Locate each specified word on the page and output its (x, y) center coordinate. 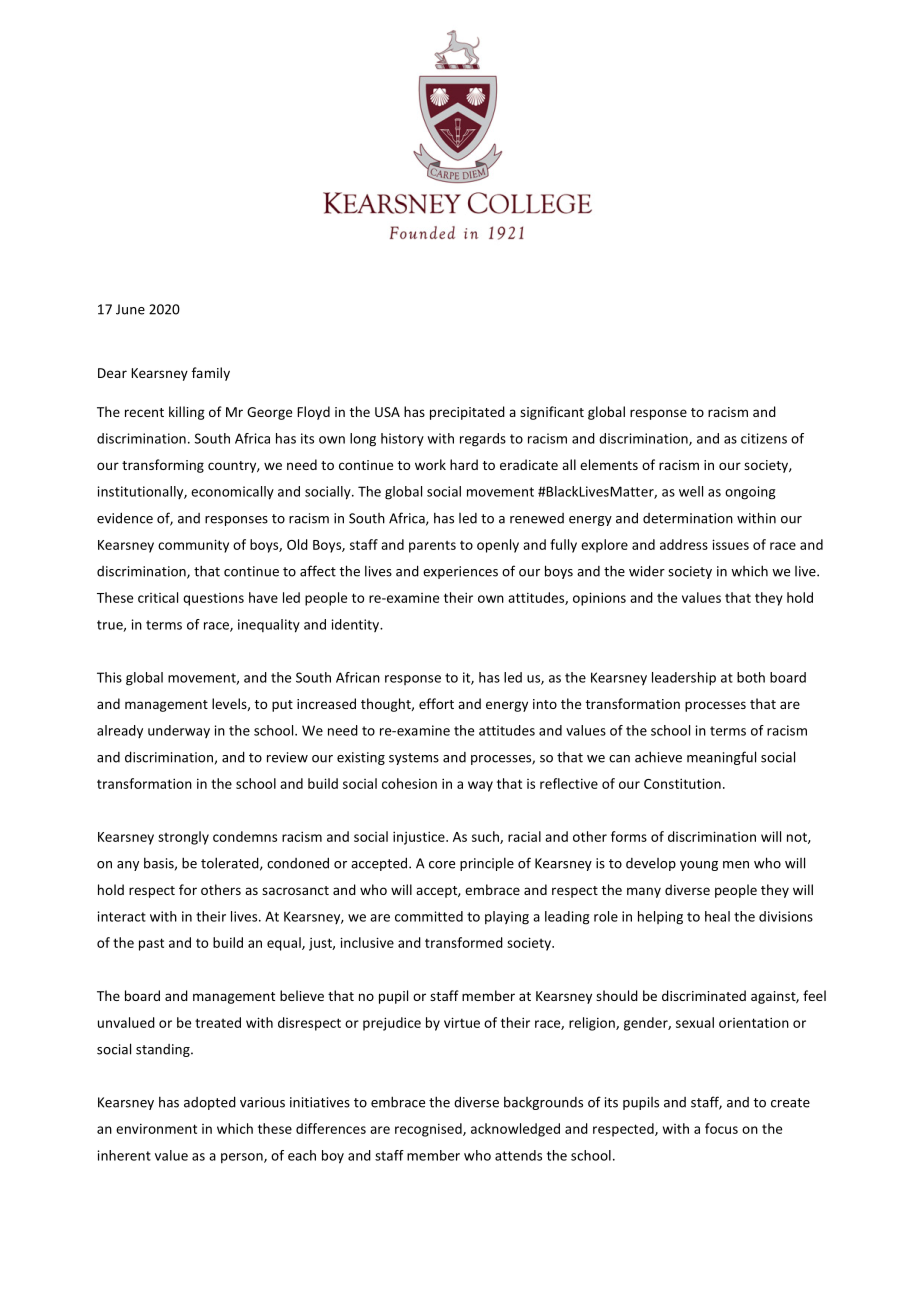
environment (156, 1128)
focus (721, 1128)
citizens (764, 438)
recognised (429, 1130)
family (211, 374)
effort (436, 703)
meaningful (721, 758)
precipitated (467, 413)
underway (179, 731)
